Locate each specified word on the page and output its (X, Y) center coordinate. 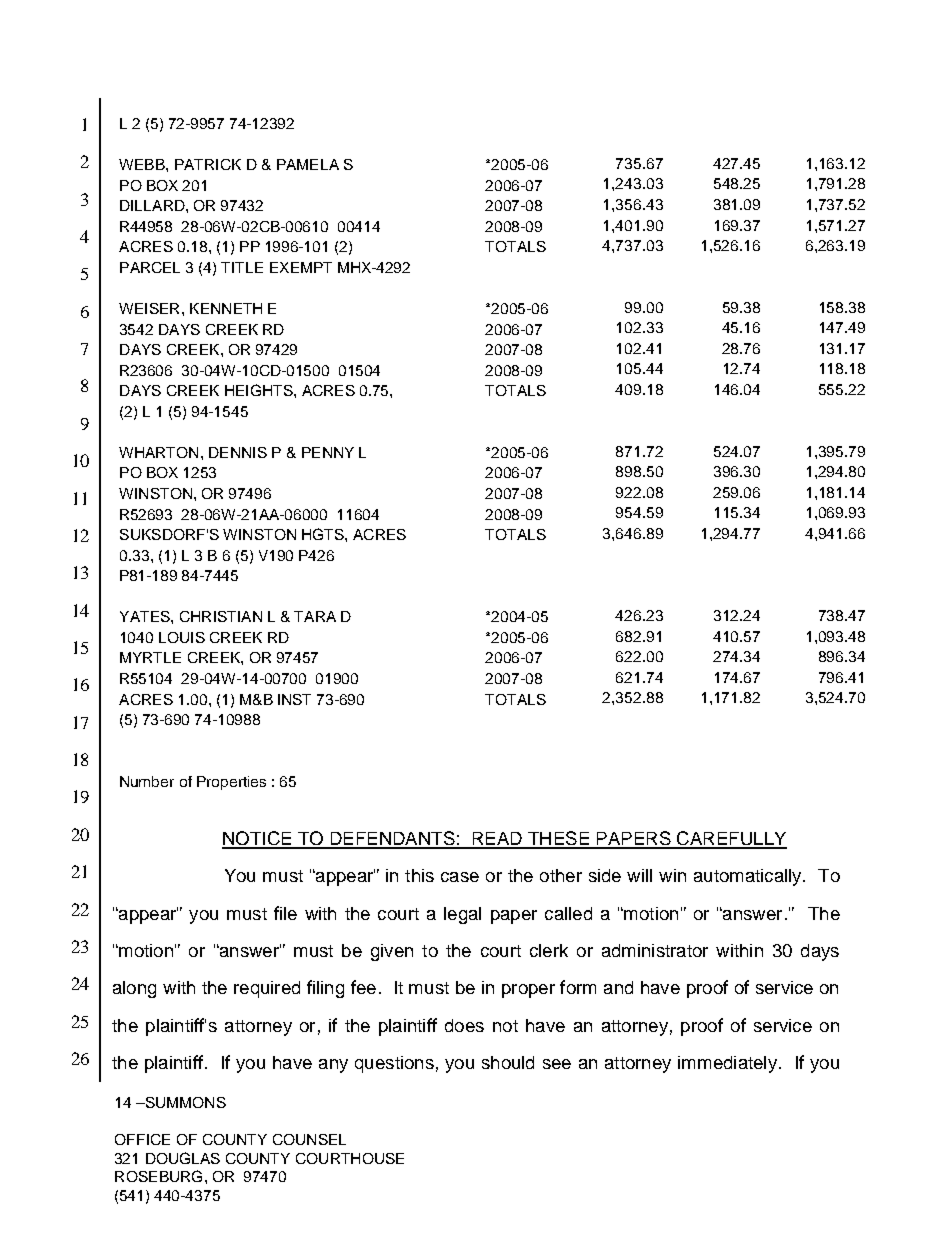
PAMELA (308, 164)
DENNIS (238, 452)
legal (462, 915)
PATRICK (208, 164)
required (267, 989)
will (639, 875)
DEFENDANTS (392, 839)
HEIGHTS (260, 390)
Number (147, 781)
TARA (315, 616)
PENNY (328, 452)
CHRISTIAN (221, 616)
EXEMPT (301, 267)
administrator (655, 950)
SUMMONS (184, 1102)
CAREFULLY (731, 839)
